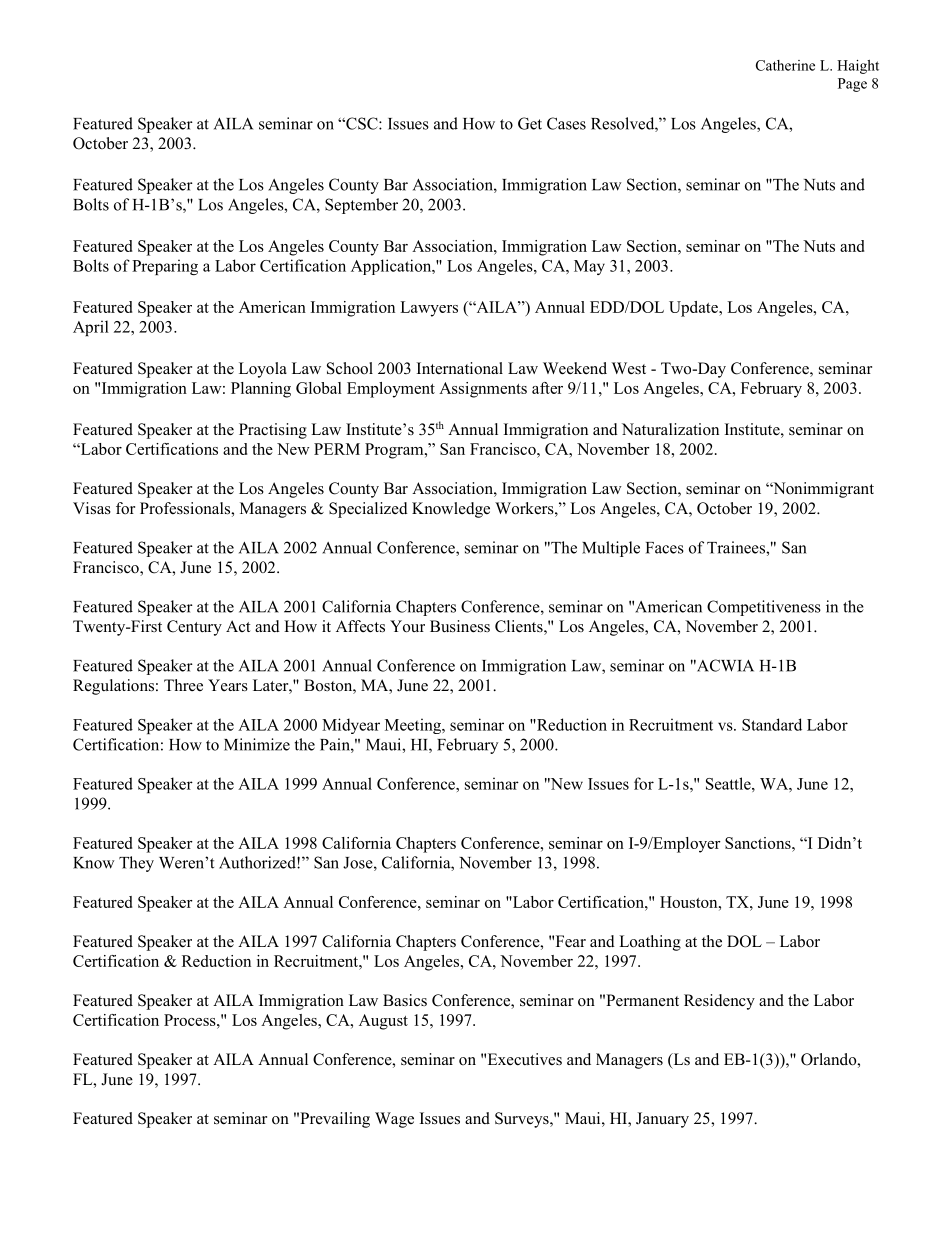  Describe the element at coordinates (429, 309) in the image. I see `Lawyers` at that location.
